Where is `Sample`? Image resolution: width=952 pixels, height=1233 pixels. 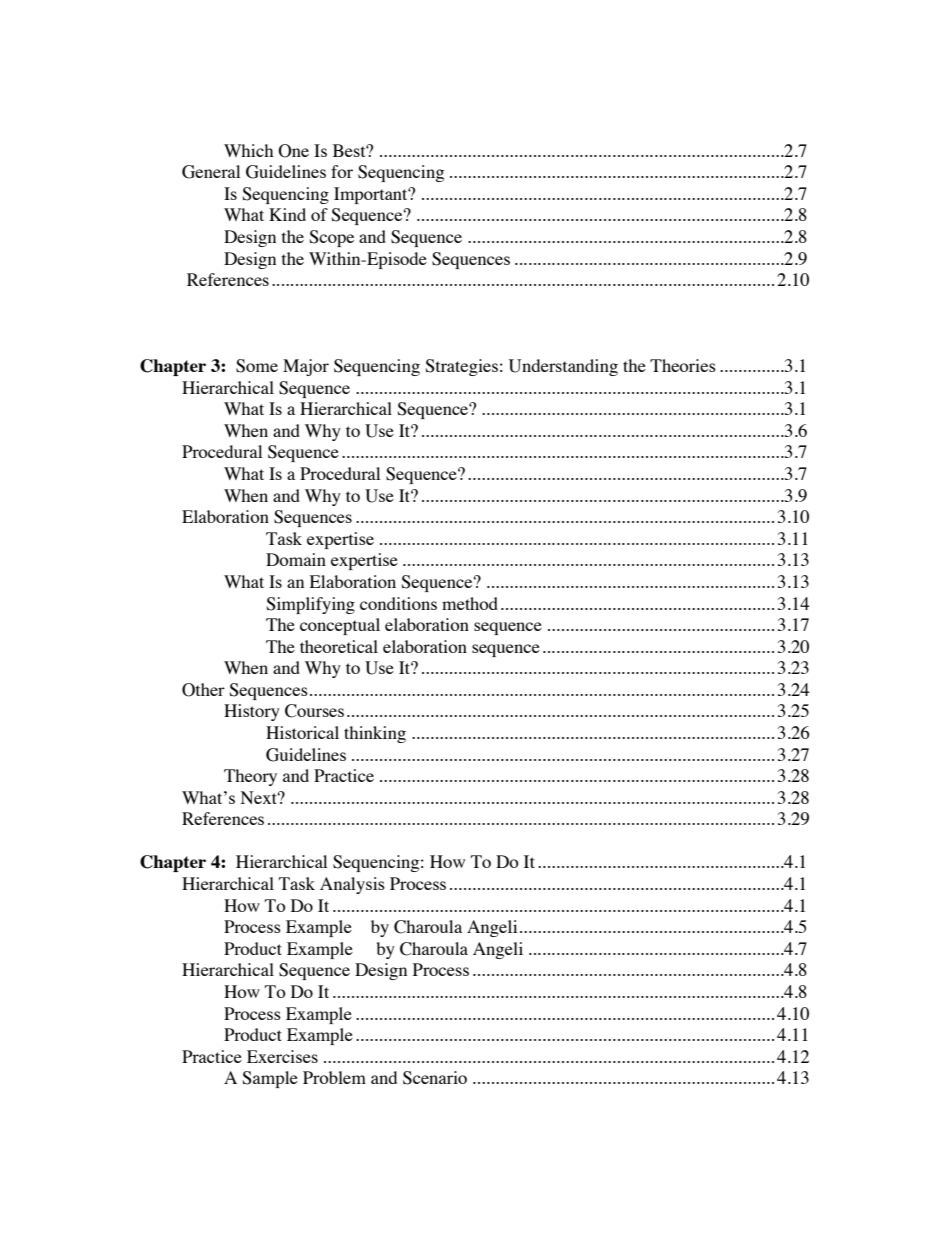 Sample is located at coordinates (270, 1079).
